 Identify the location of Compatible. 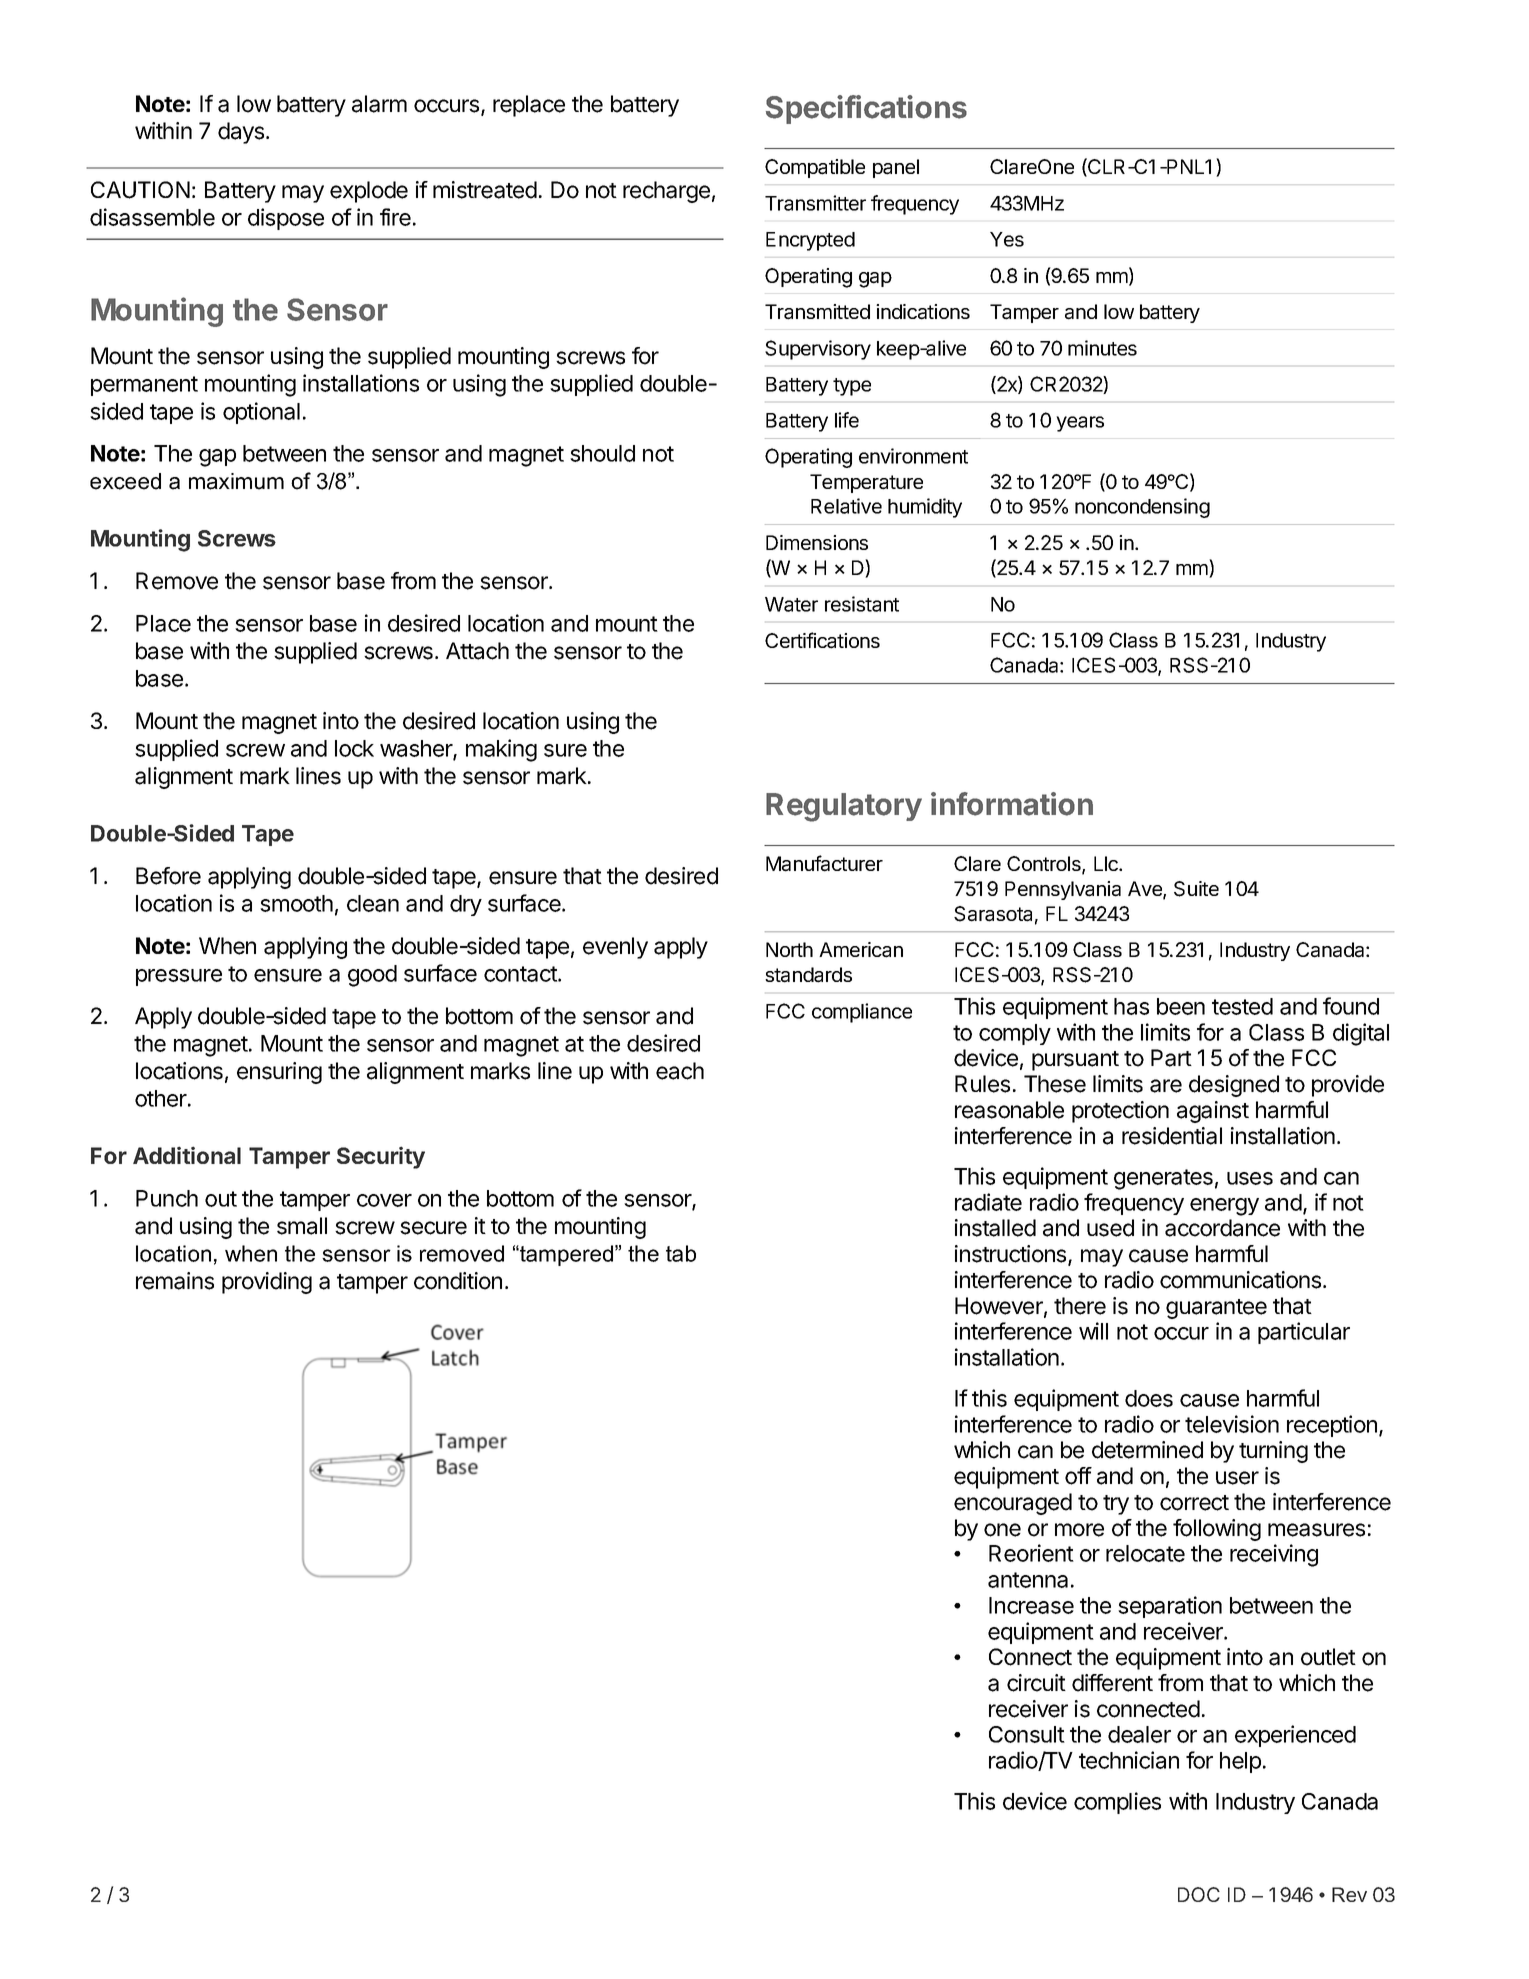
(815, 168).
